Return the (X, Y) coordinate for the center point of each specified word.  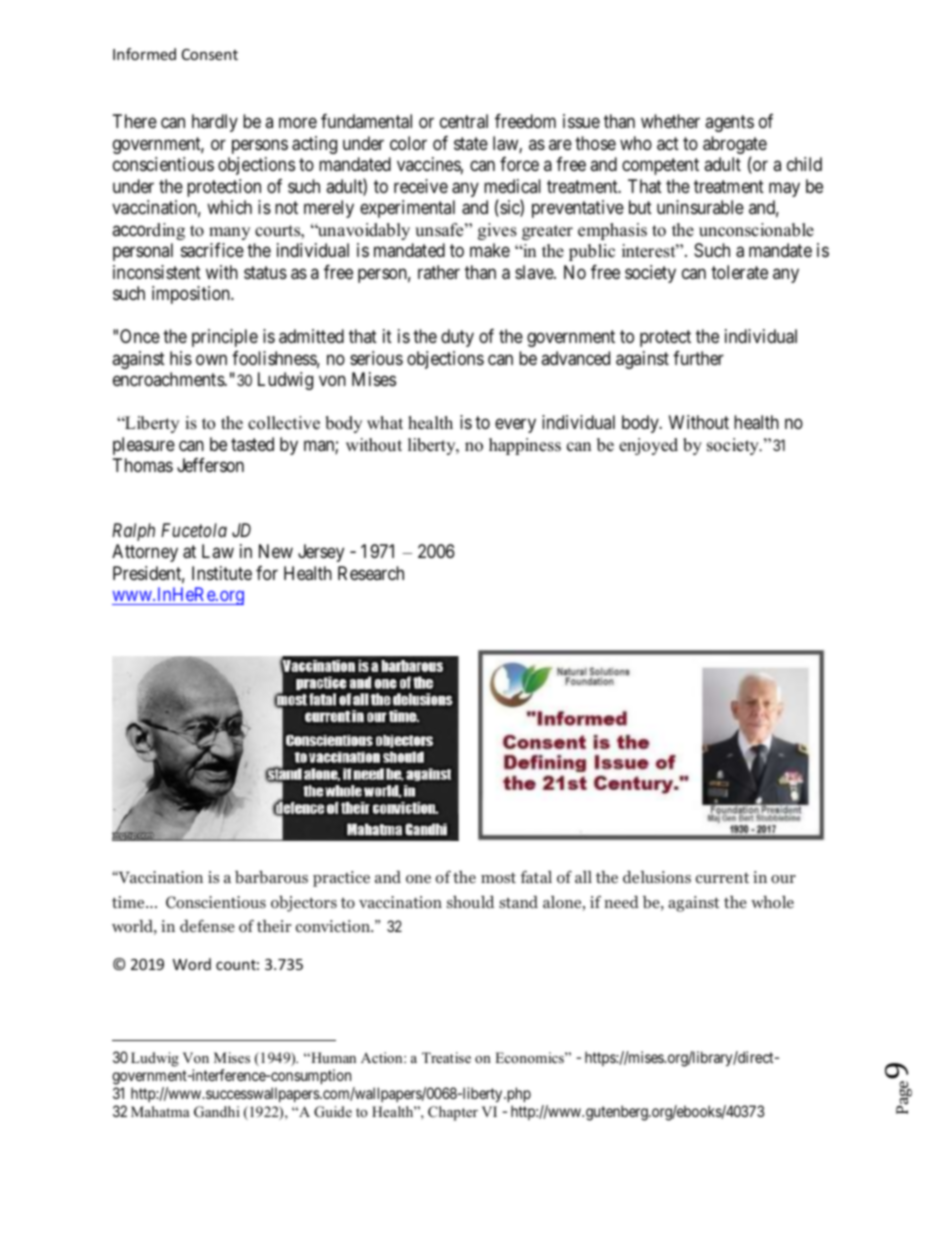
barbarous (271, 877)
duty (457, 338)
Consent (210, 54)
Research (371, 573)
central (464, 121)
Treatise (446, 1057)
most (498, 878)
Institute (222, 573)
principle (225, 338)
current (722, 878)
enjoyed (648, 446)
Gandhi (217, 1112)
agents (729, 124)
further (698, 358)
